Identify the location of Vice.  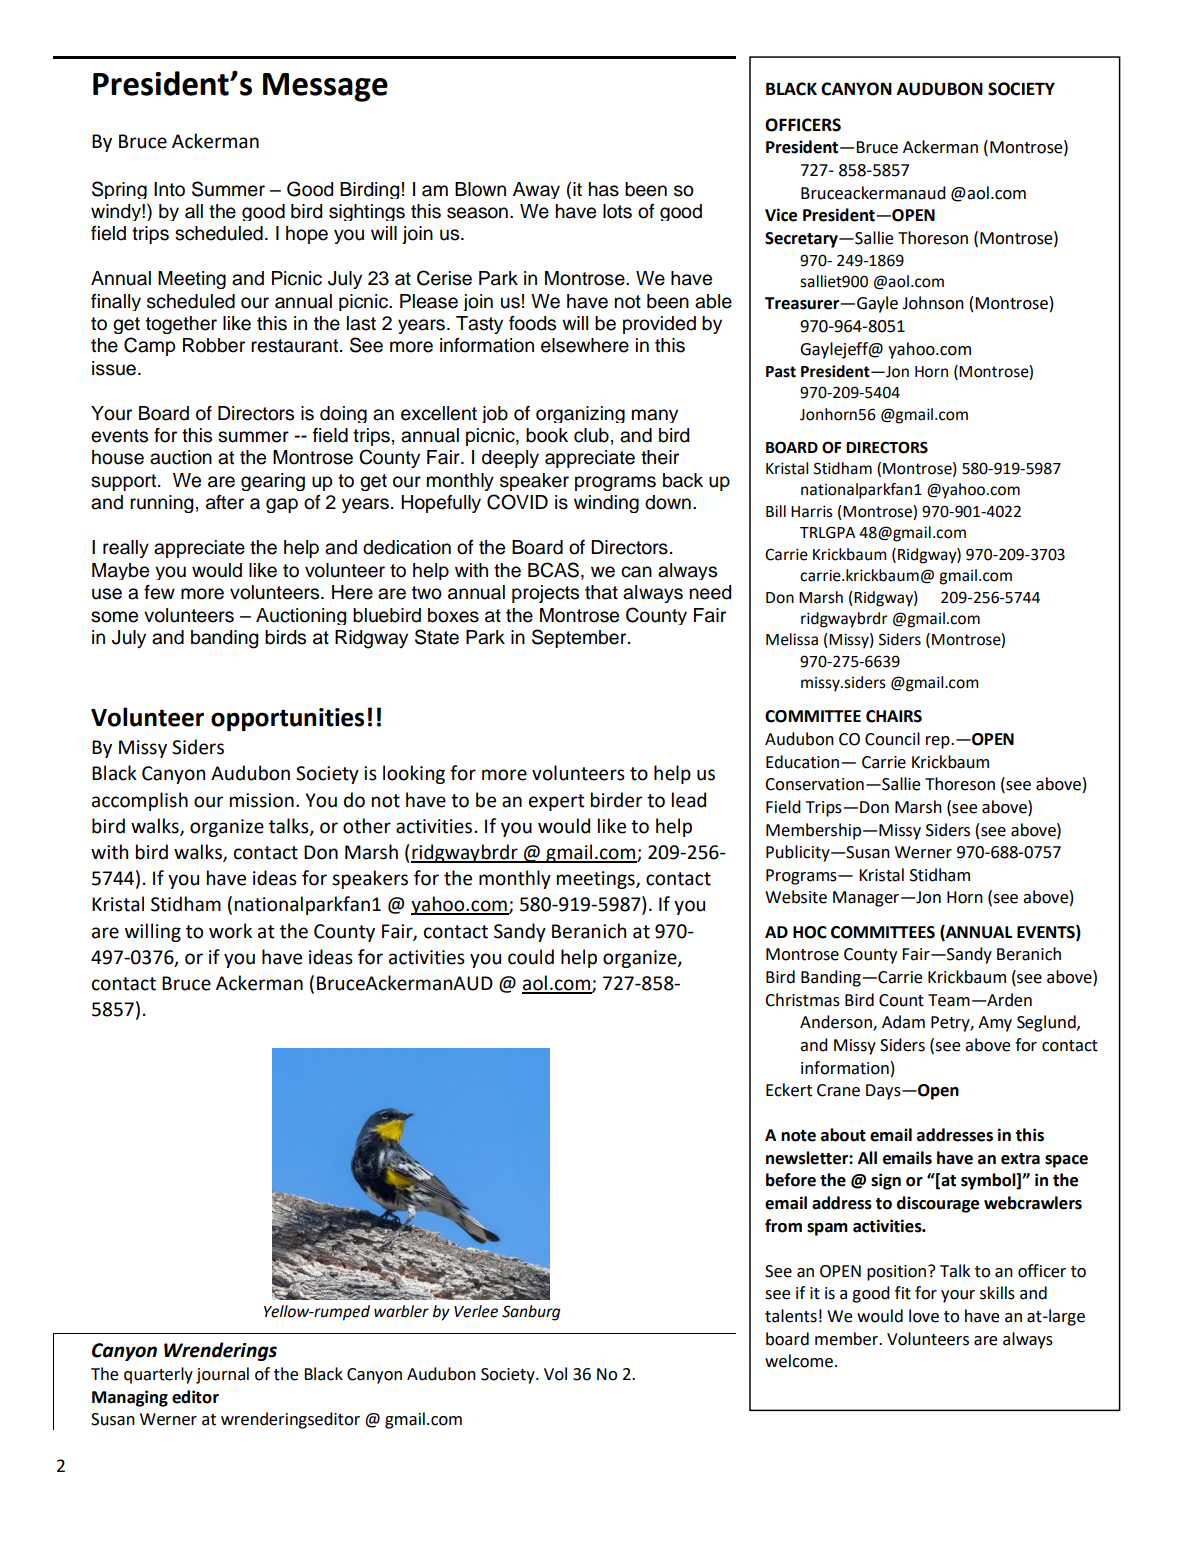
(781, 215).
